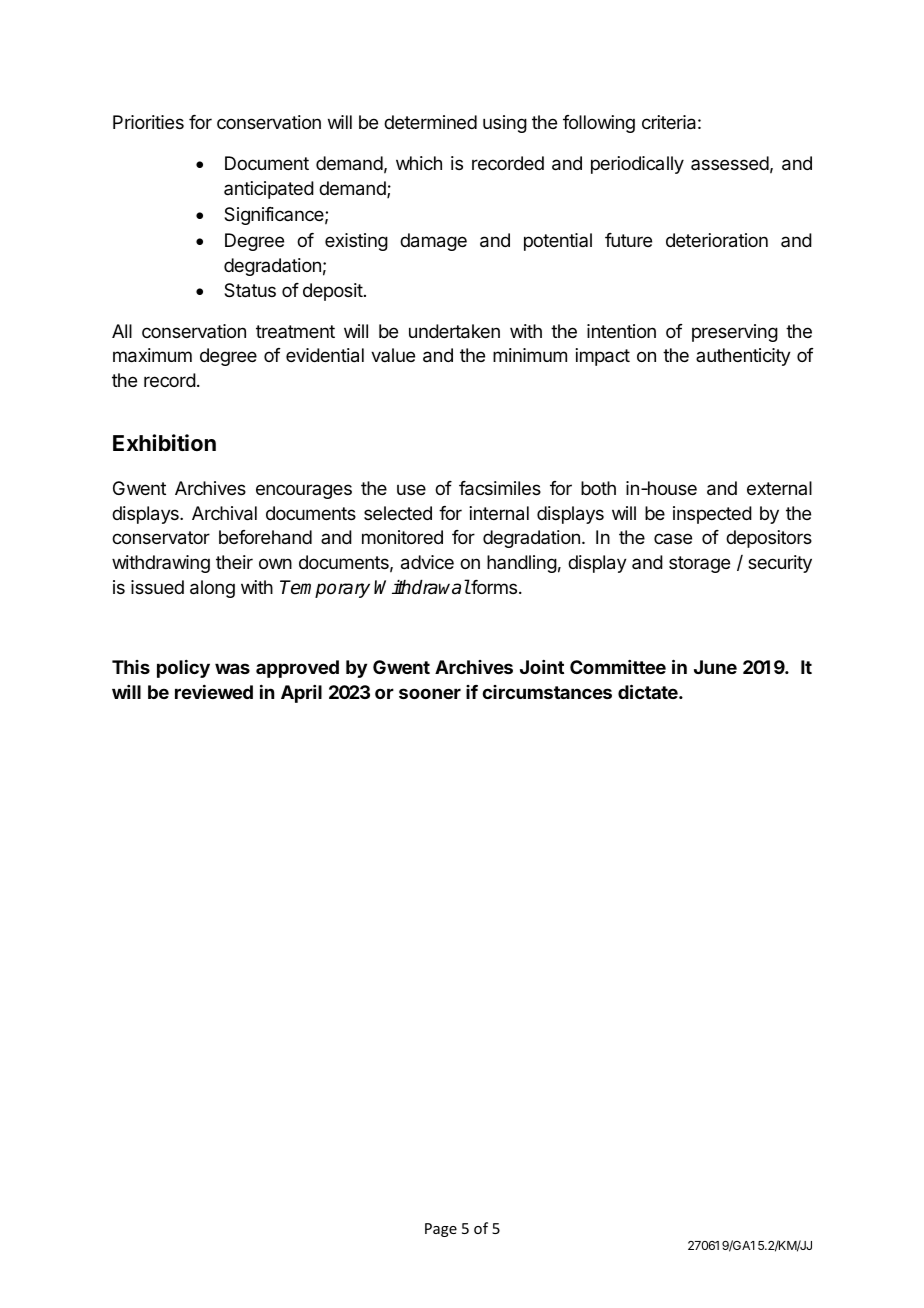 The height and width of the screenshot is (1308, 924). I want to click on authenticity, so click(743, 357).
